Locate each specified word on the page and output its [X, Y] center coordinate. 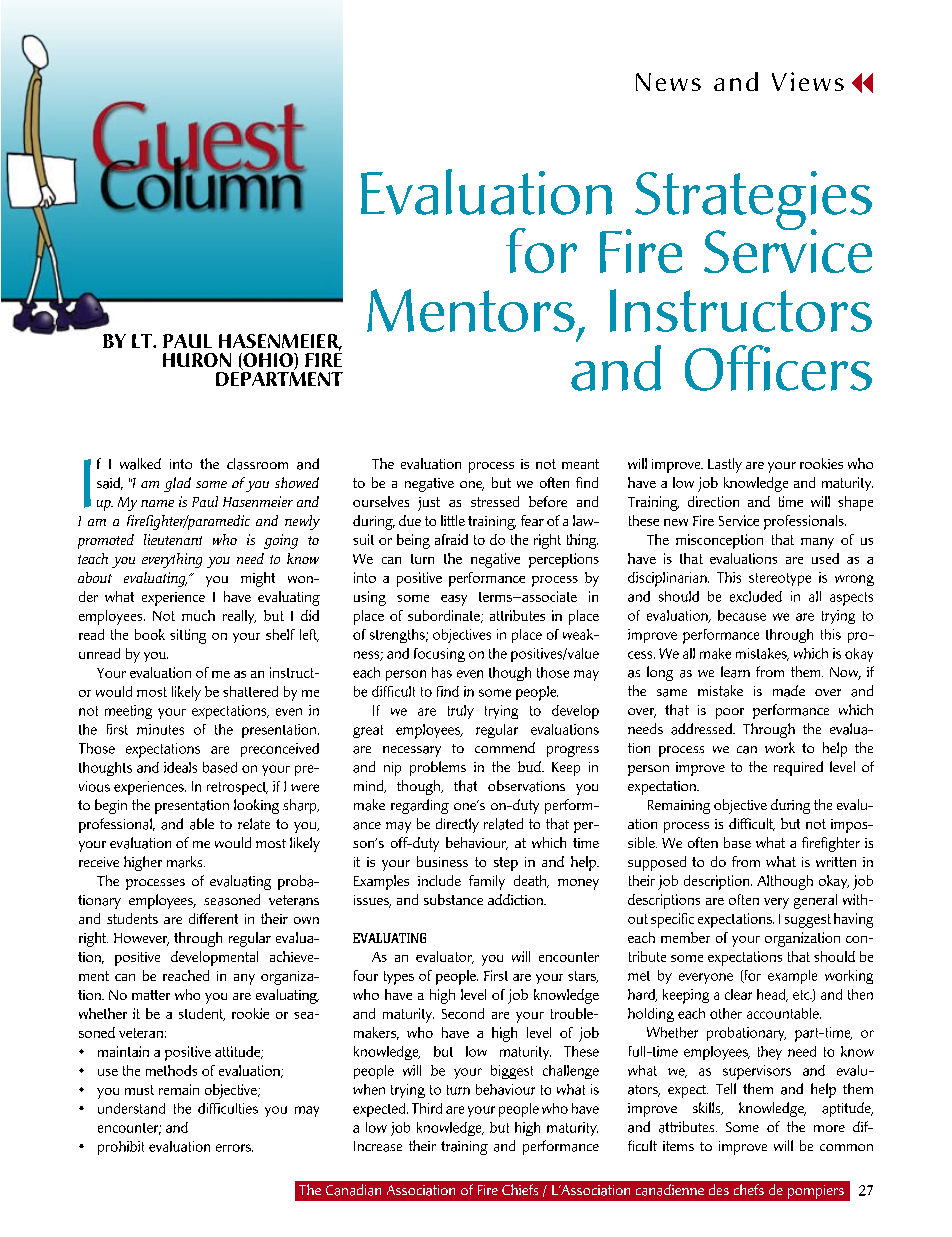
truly [461, 712]
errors [234, 1148]
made [789, 691]
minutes [160, 729]
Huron [197, 360]
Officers [778, 368]
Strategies [753, 202]
